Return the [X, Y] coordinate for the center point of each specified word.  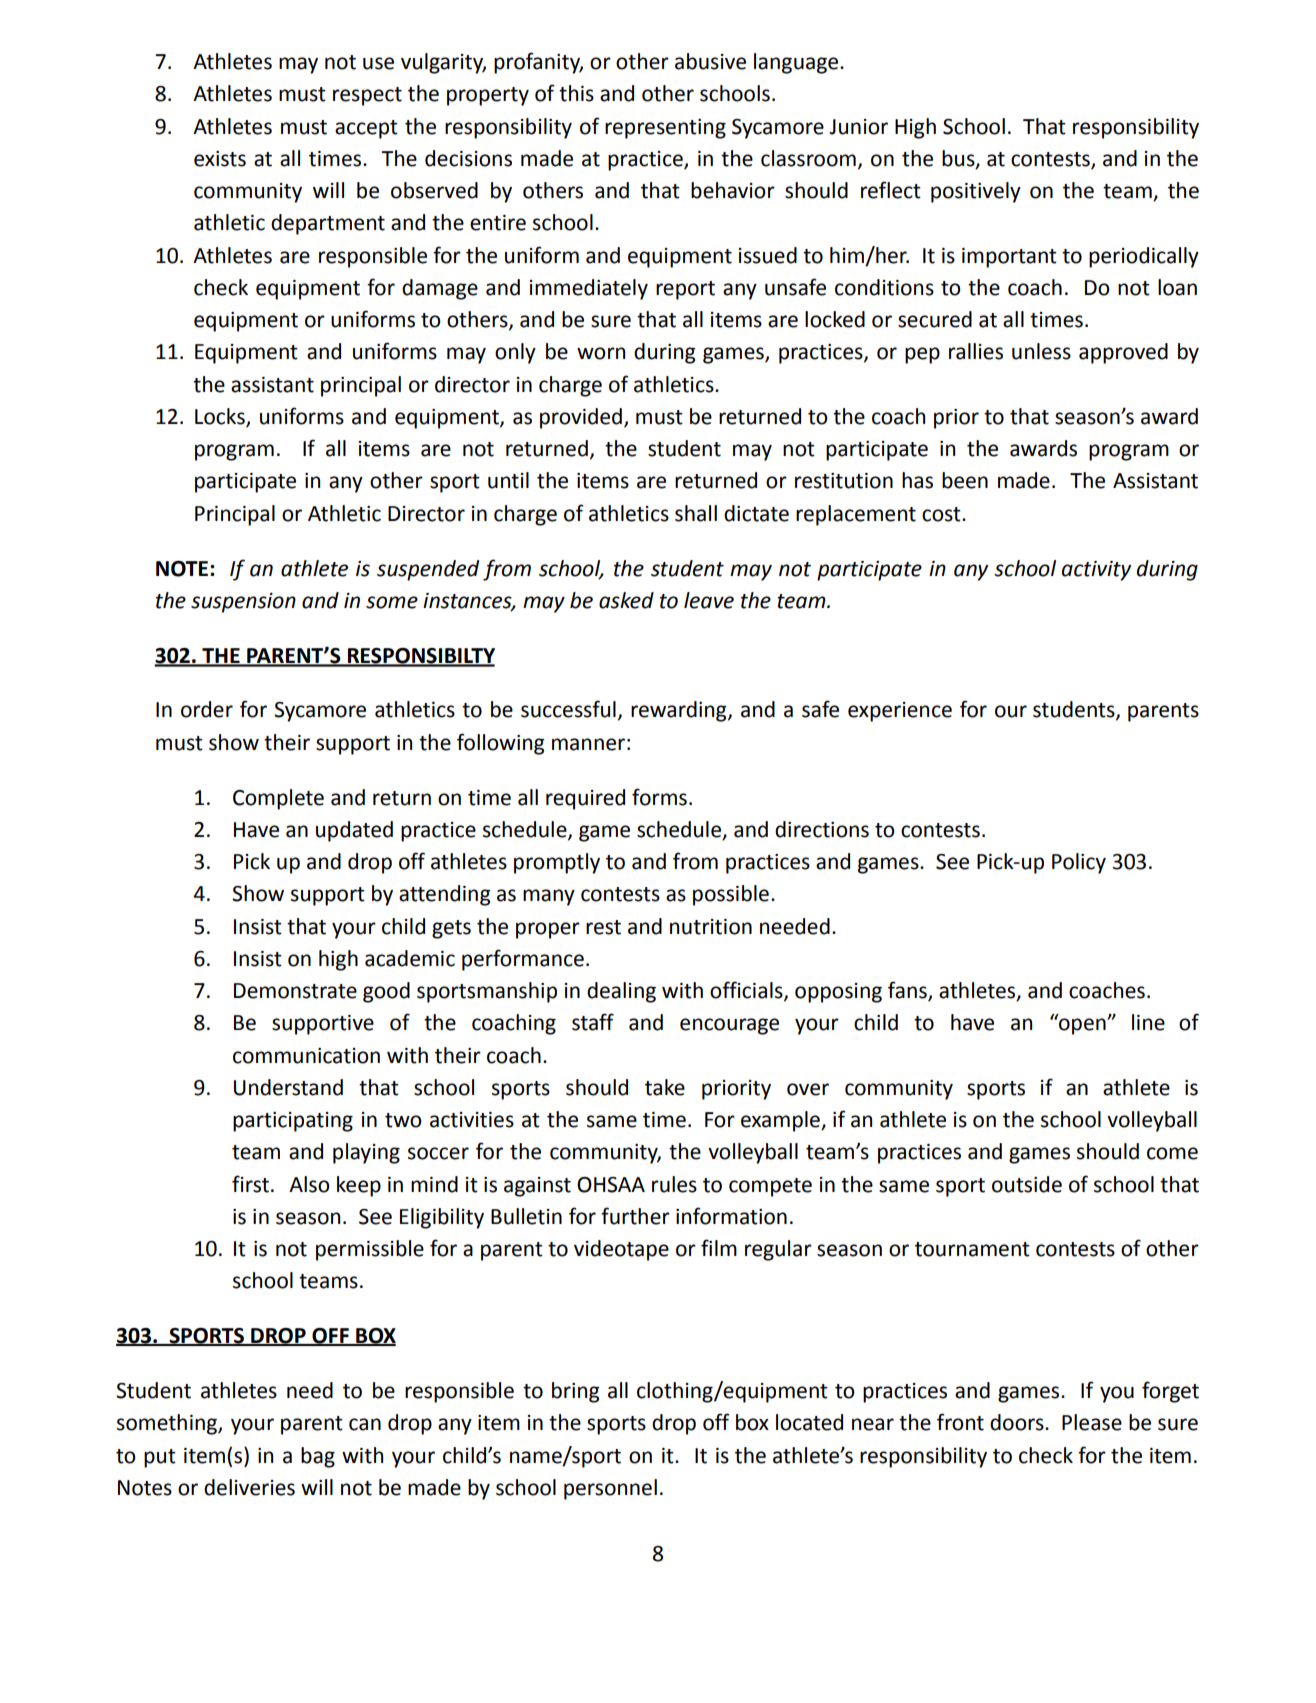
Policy [1079, 863]
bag [318, 1457]
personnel [610, 1489]
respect [367, 96]
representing [665, 129]
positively [976, 192]
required [585, 799]
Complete [278, 799]
